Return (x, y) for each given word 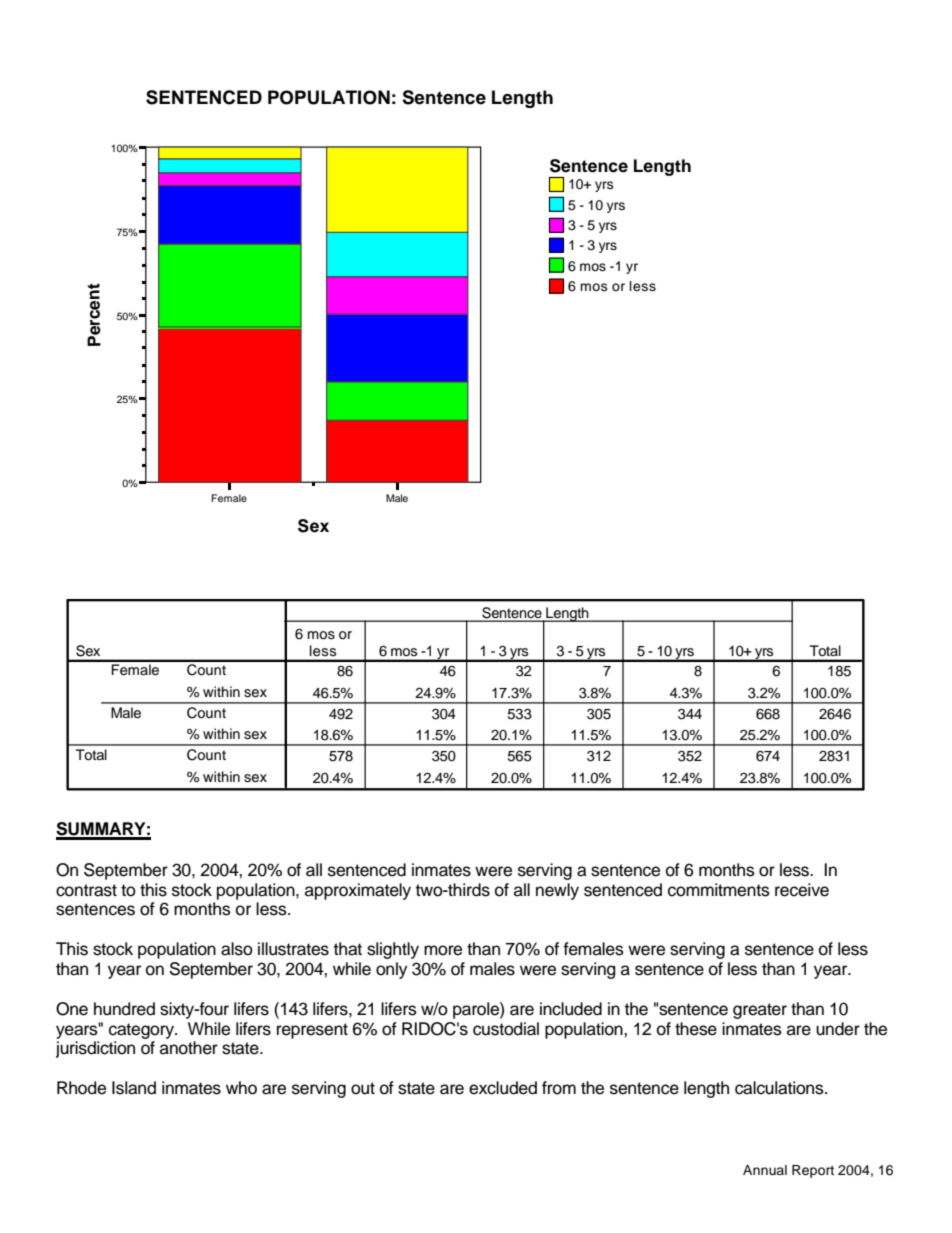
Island (134, 1088)
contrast (86, 890)
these (696, 1029)
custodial (506, 1029)
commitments (719, 890)
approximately (358, 891)
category (142, 1031)
